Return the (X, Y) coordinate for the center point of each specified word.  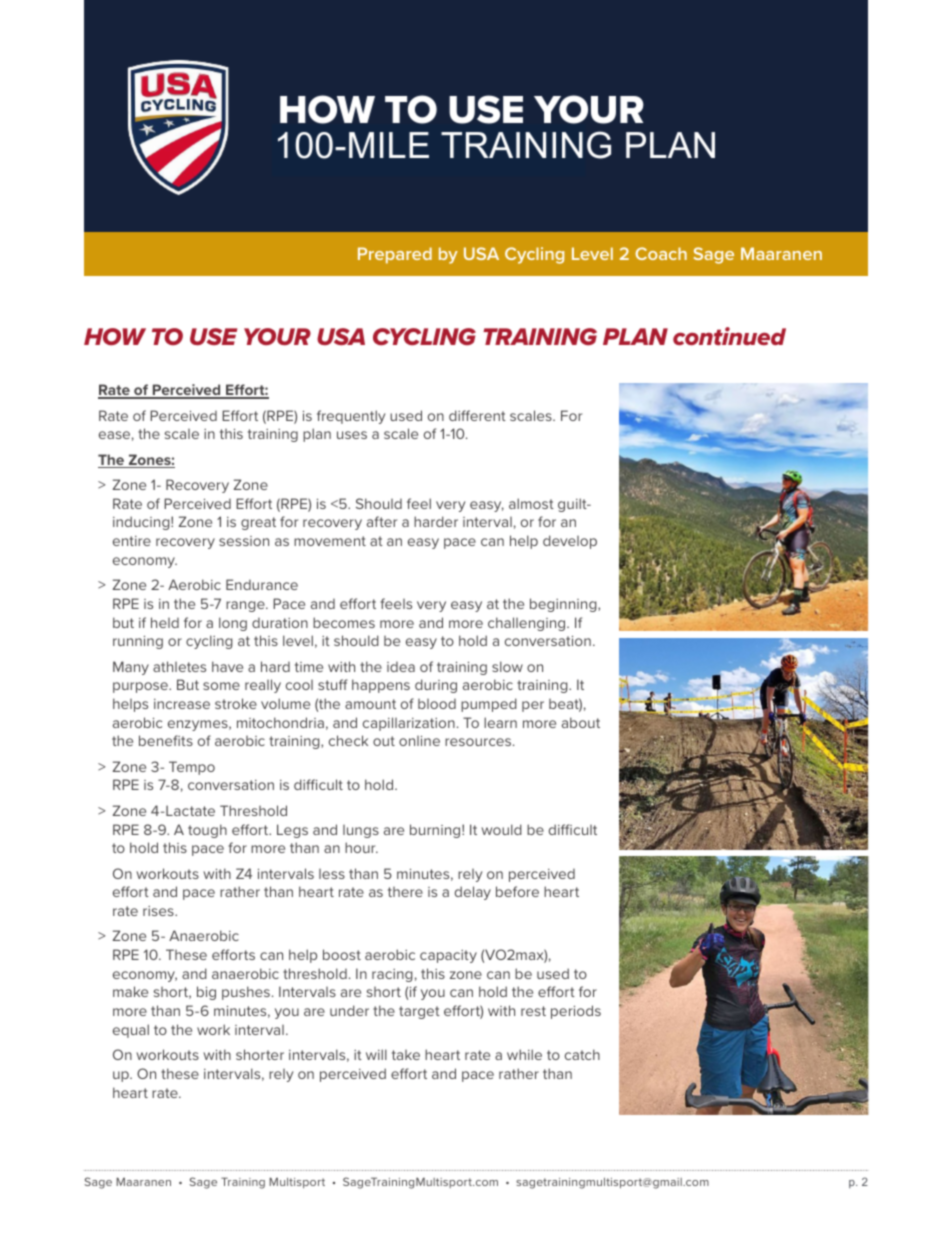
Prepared (395, 255)
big (206, 993)
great (258, 523)
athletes (179, 666)
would (502, 829)
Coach (661, 253)
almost (531, 503)
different (477, 415)
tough (207, 831)
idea (401, 667)
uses (352, 435)
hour (361, 847)
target (419, 1012)
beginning (564, 605)
